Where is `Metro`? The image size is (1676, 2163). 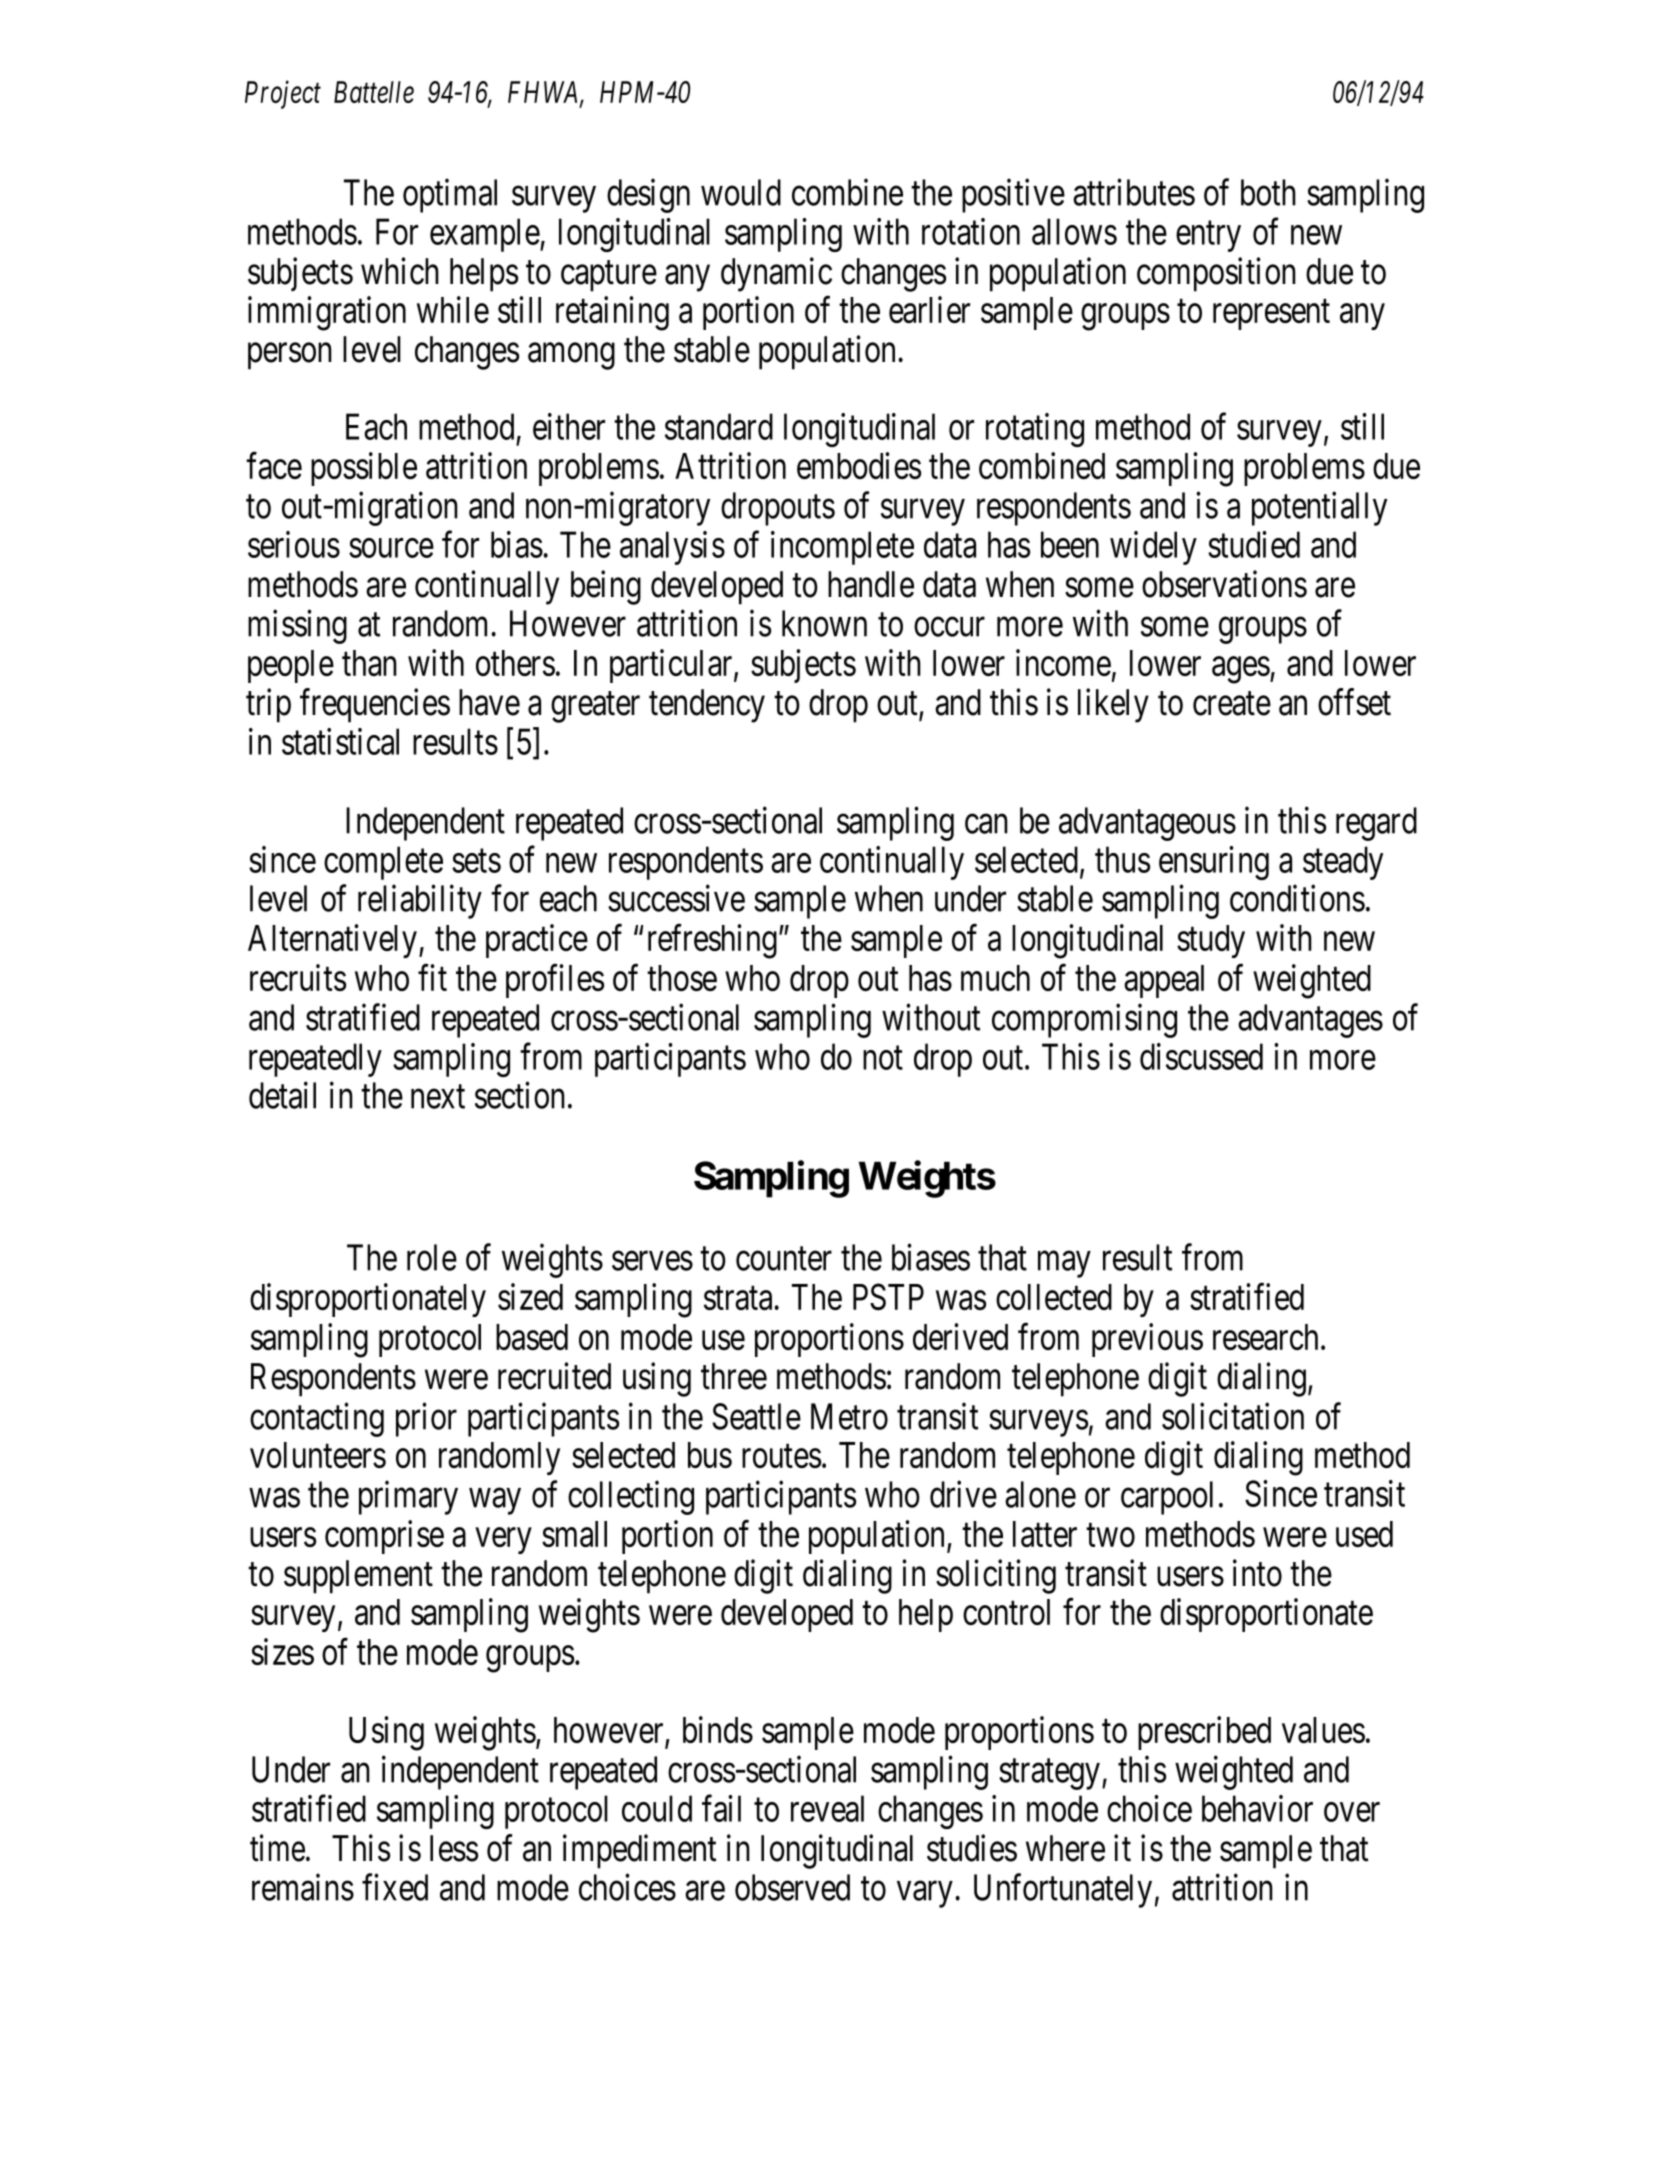 Metro is located at coordinates (849, 1416).
